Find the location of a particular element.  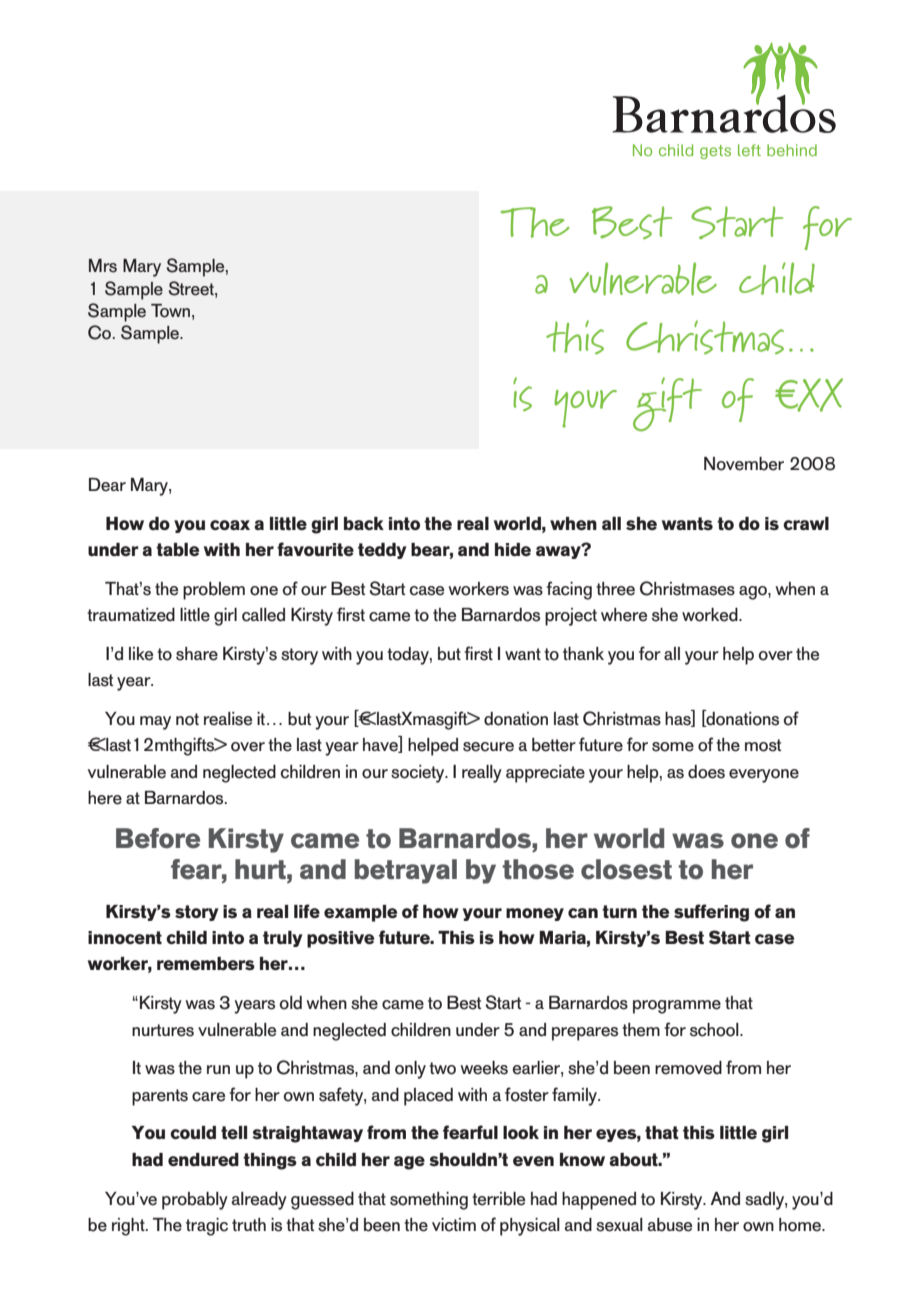

betrayal is located at coordinates (406, 871).
